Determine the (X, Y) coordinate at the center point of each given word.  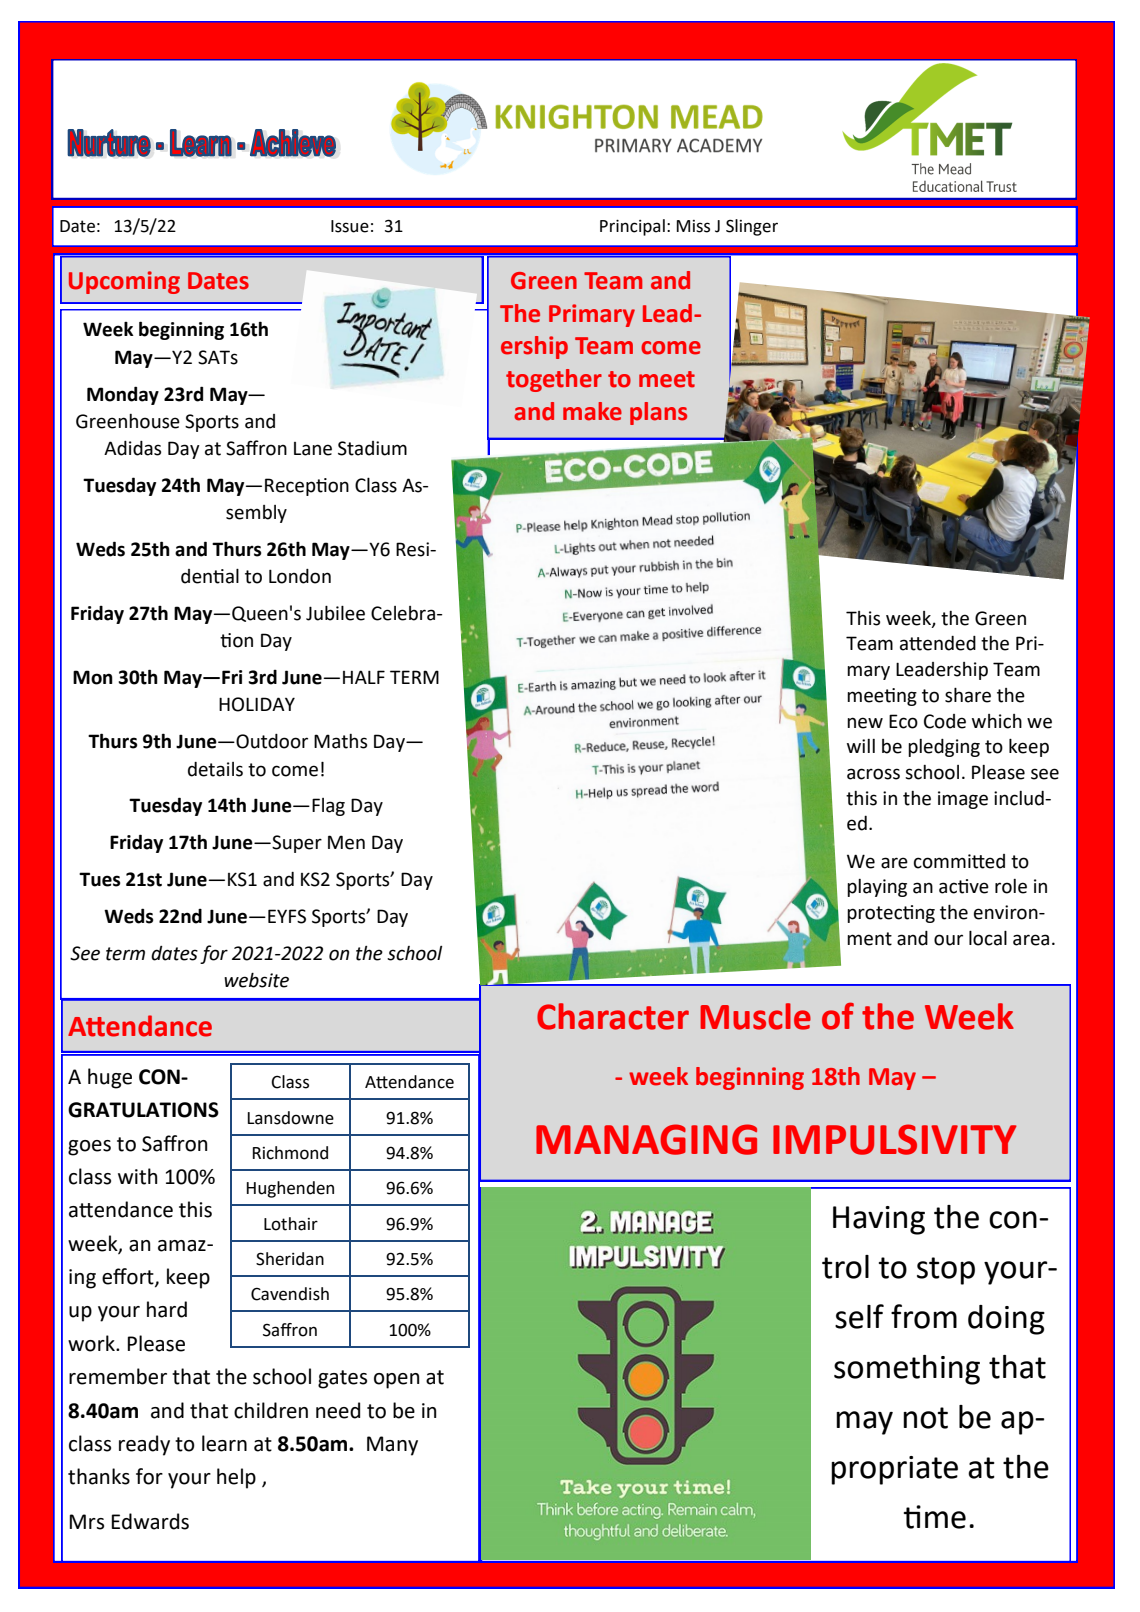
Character (613, 1016)
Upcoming (124, 282)
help (236, 1478)
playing (877, 888)
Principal (632, 227)
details (215, 769)
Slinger (752, 227)
